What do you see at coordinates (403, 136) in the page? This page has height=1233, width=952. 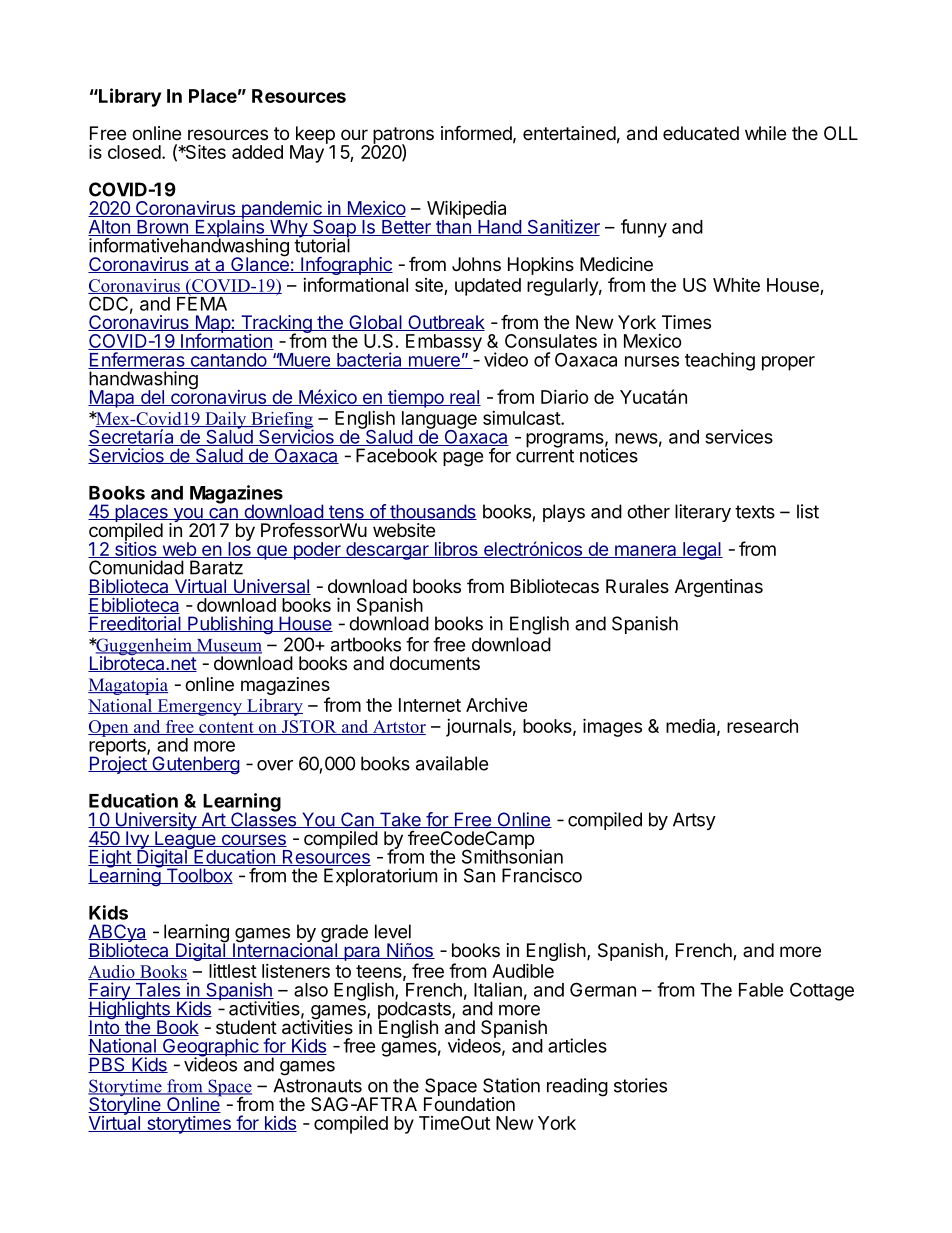 I see `patrons` at bounding box center [403, 136].
